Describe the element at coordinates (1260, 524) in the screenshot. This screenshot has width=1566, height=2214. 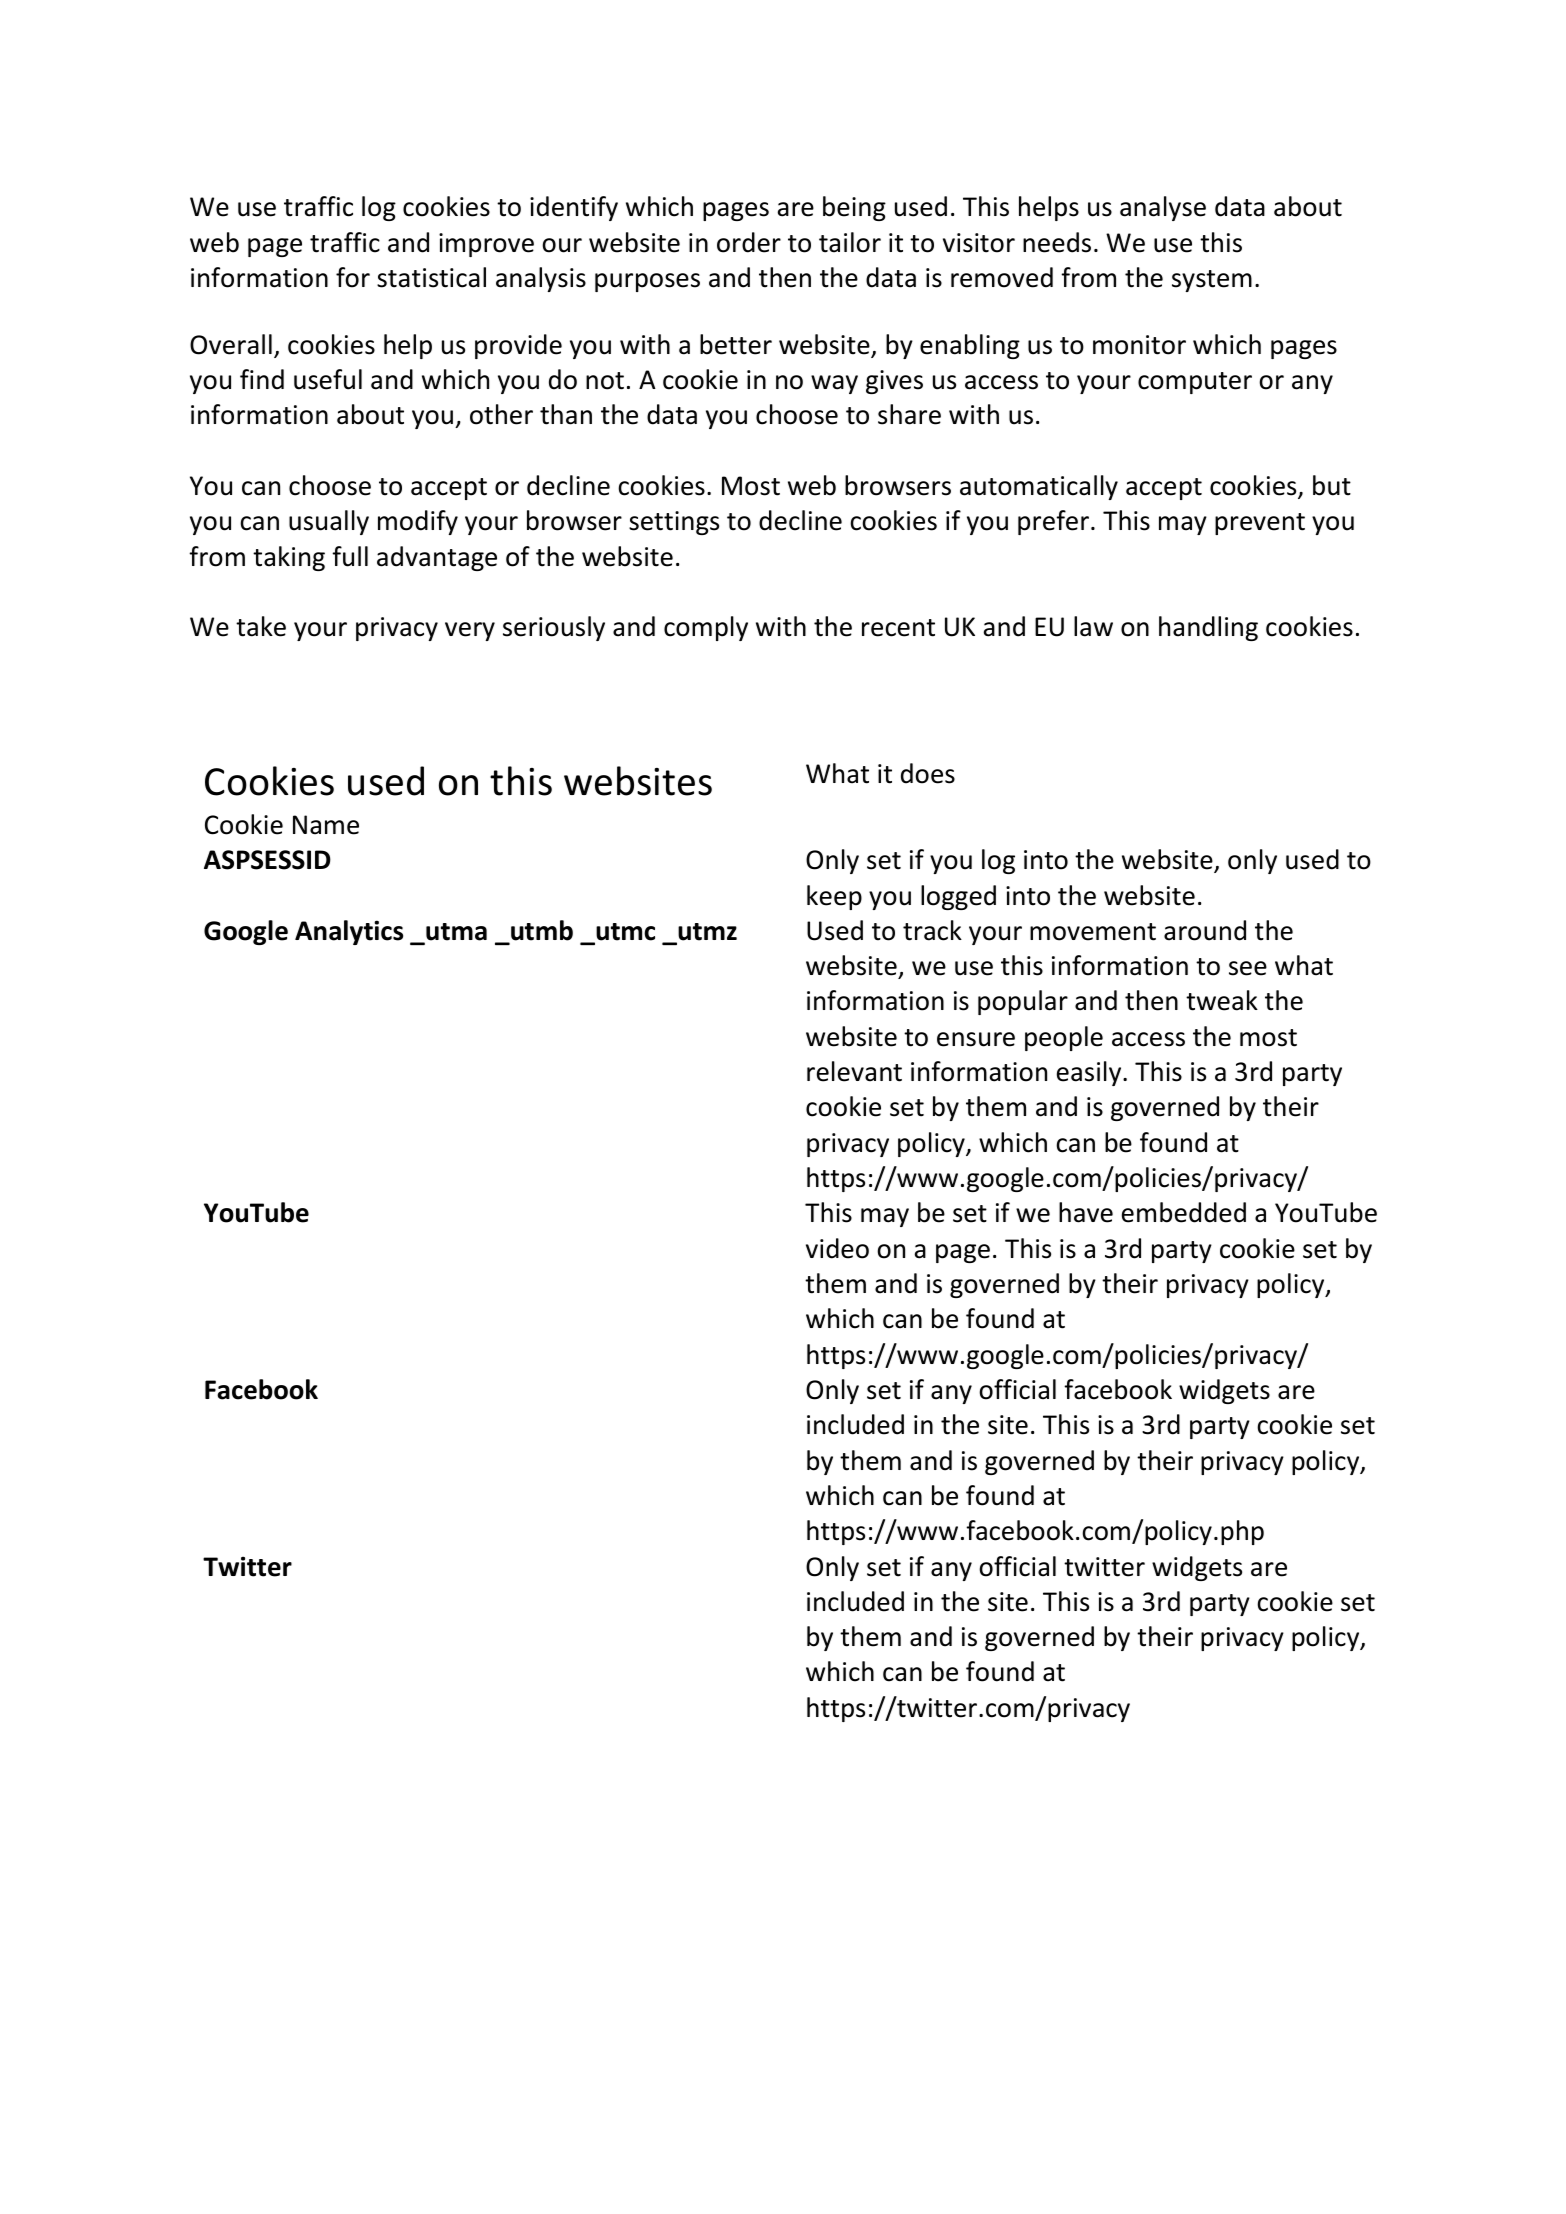
I see `prevent` at that location.
